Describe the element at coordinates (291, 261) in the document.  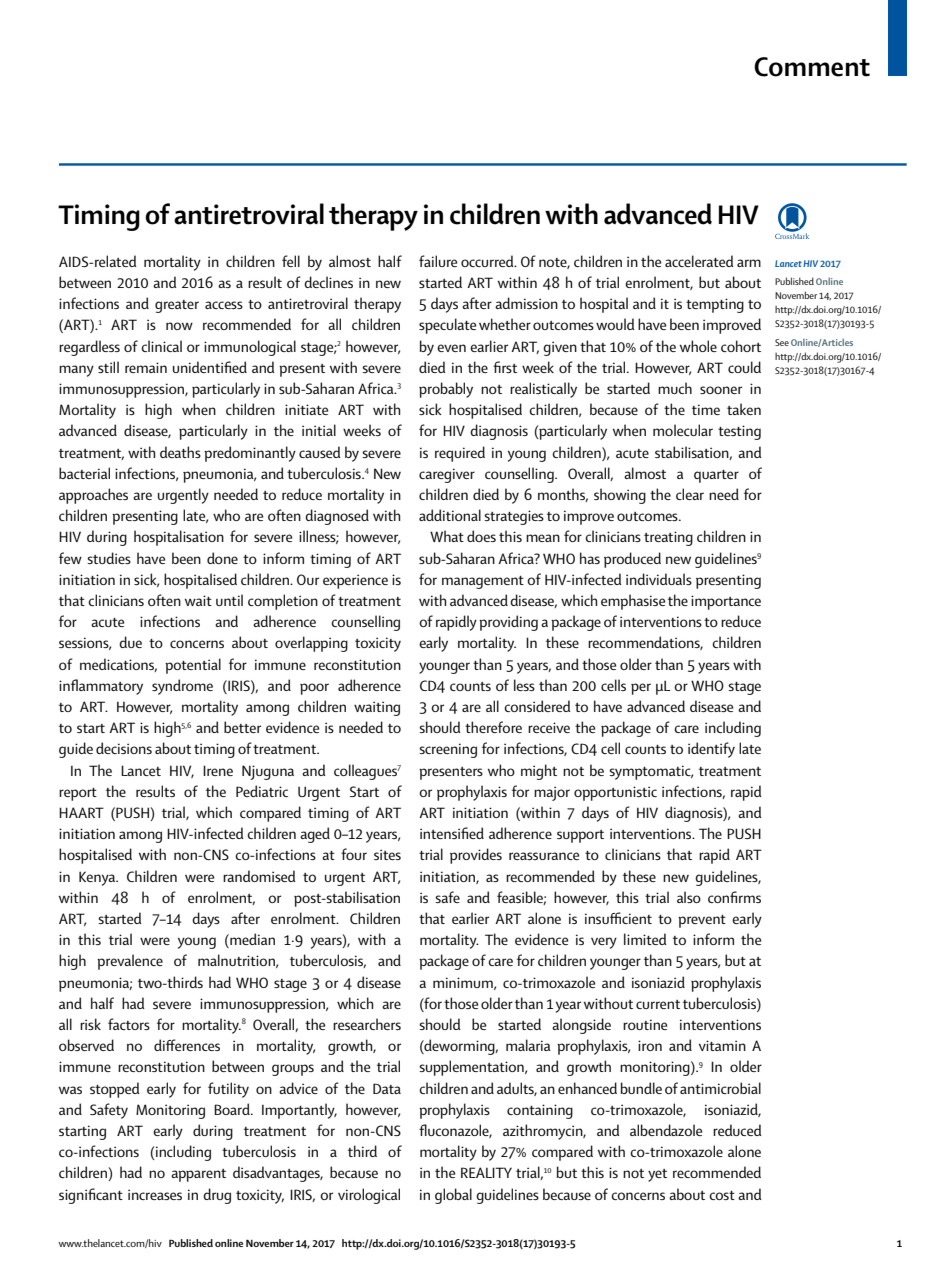
I see `fell` at that location.
